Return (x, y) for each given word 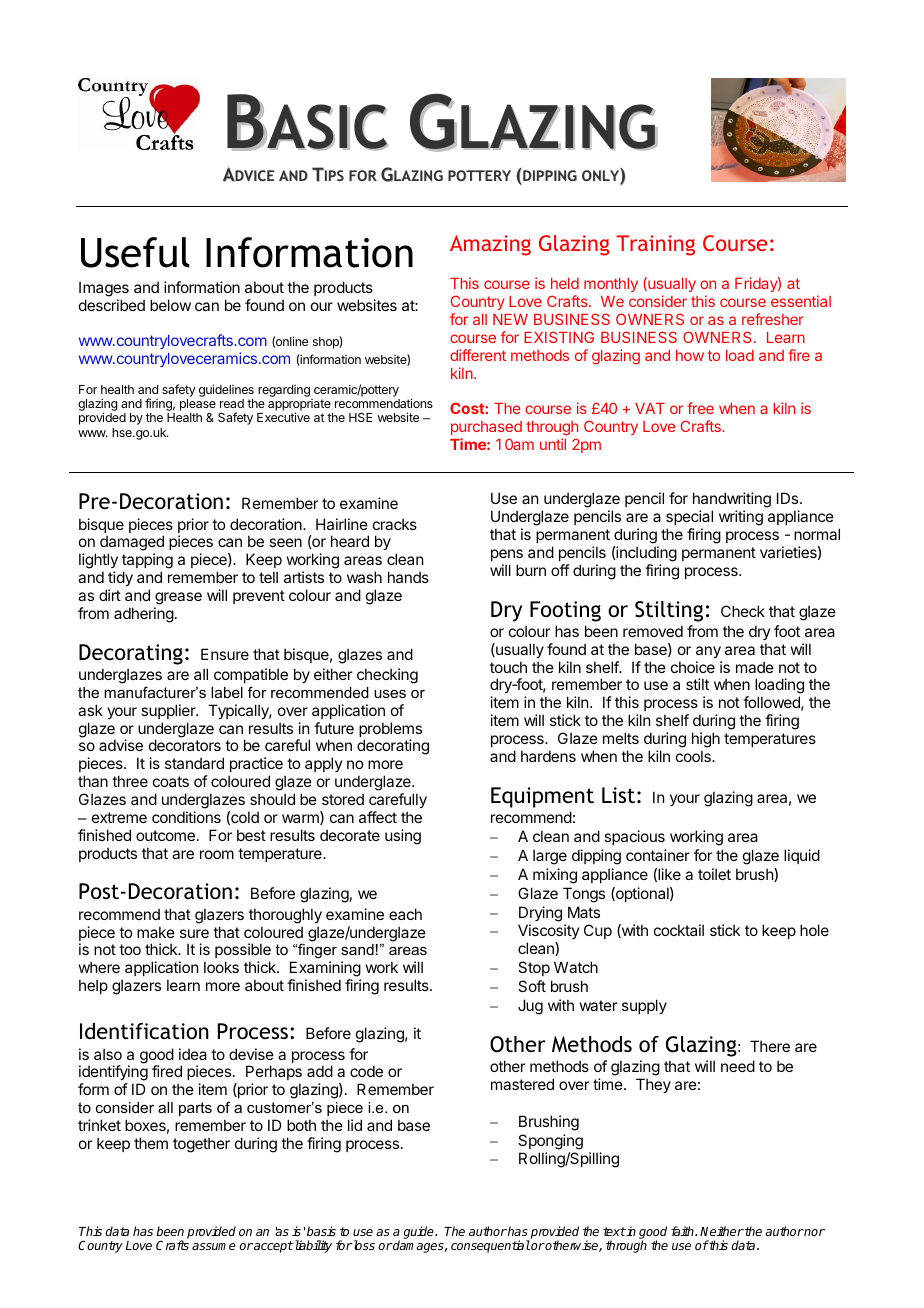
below (170, 305)
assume (214, 1246)
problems (390, 731)
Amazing (490, 245)
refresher (773, 319)
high (706, 740)
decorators (185, 745)
